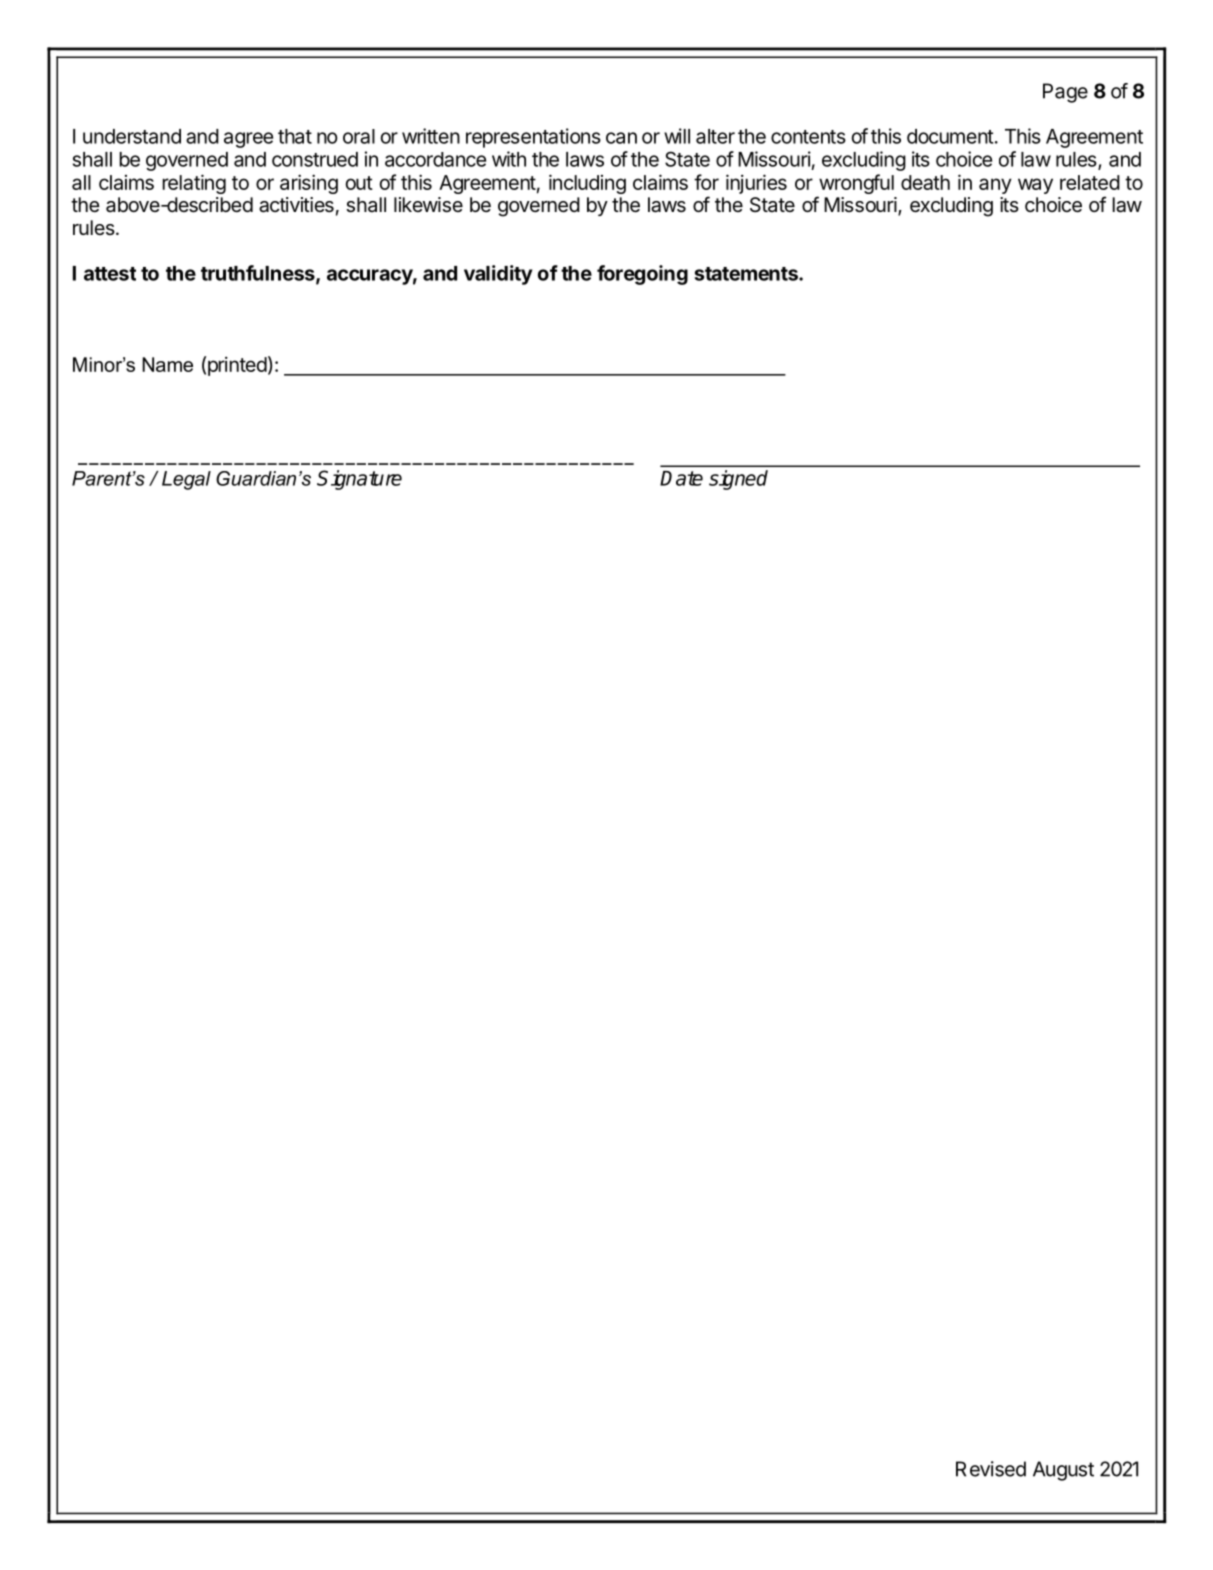 The image size is (1213, 1570). Describe the element at coordinates (738, 480) in the document. I see `signed` at that location.
